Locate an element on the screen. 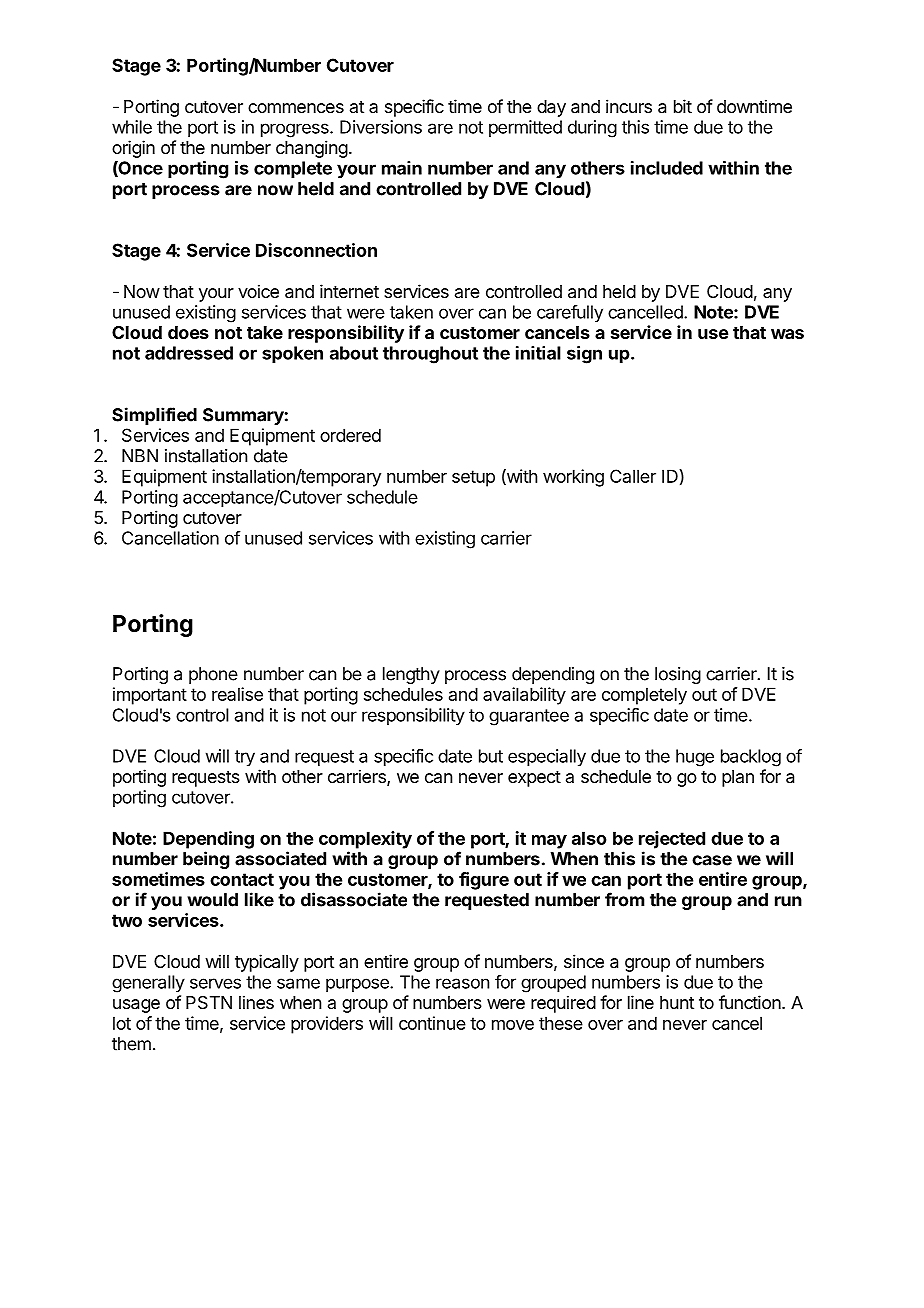 Image resolution: width=924 pixels, height=1308 pixels. phone is located at coordinates (213, 675).
